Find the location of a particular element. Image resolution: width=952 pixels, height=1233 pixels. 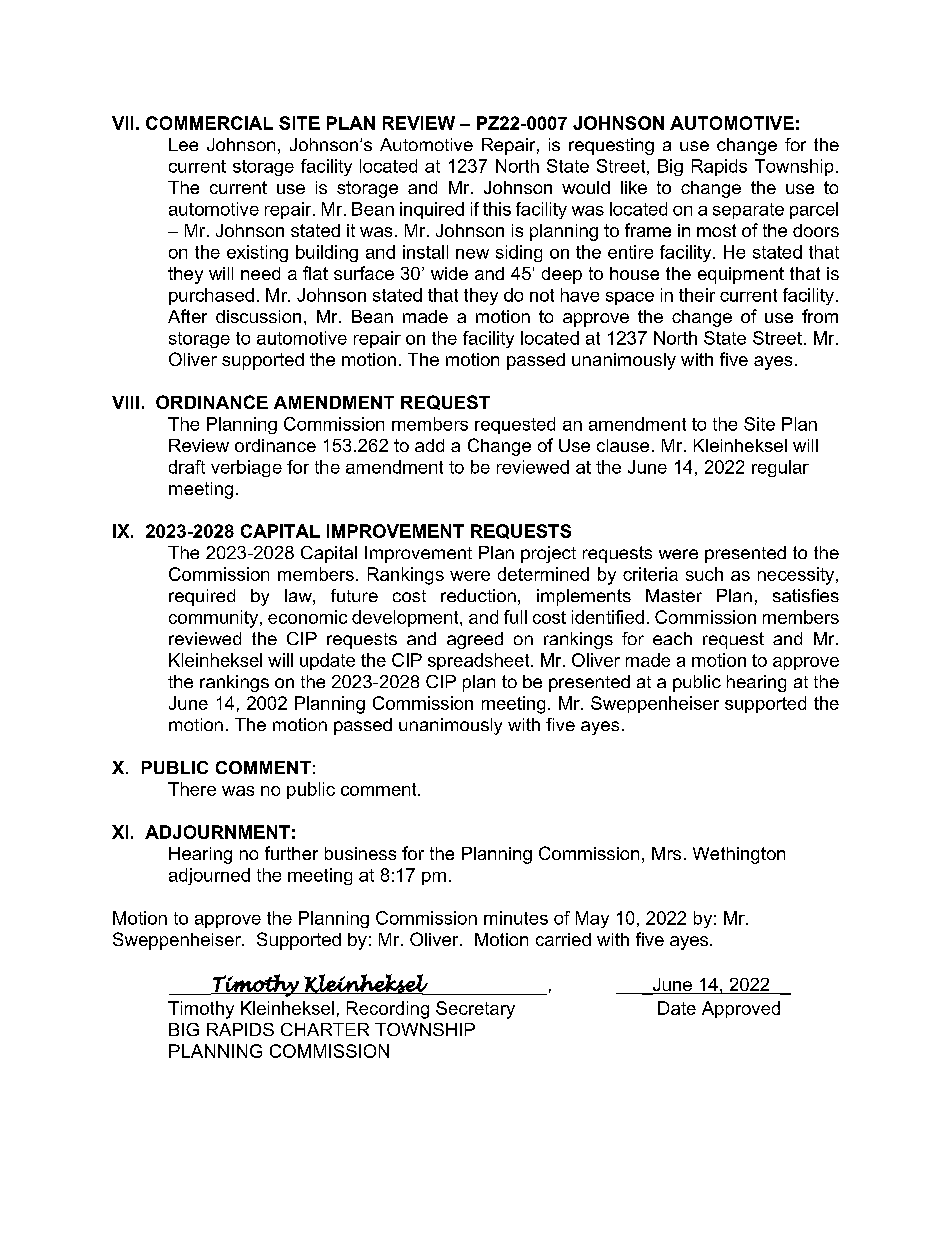

wide is located at coordinates (449, 273).
